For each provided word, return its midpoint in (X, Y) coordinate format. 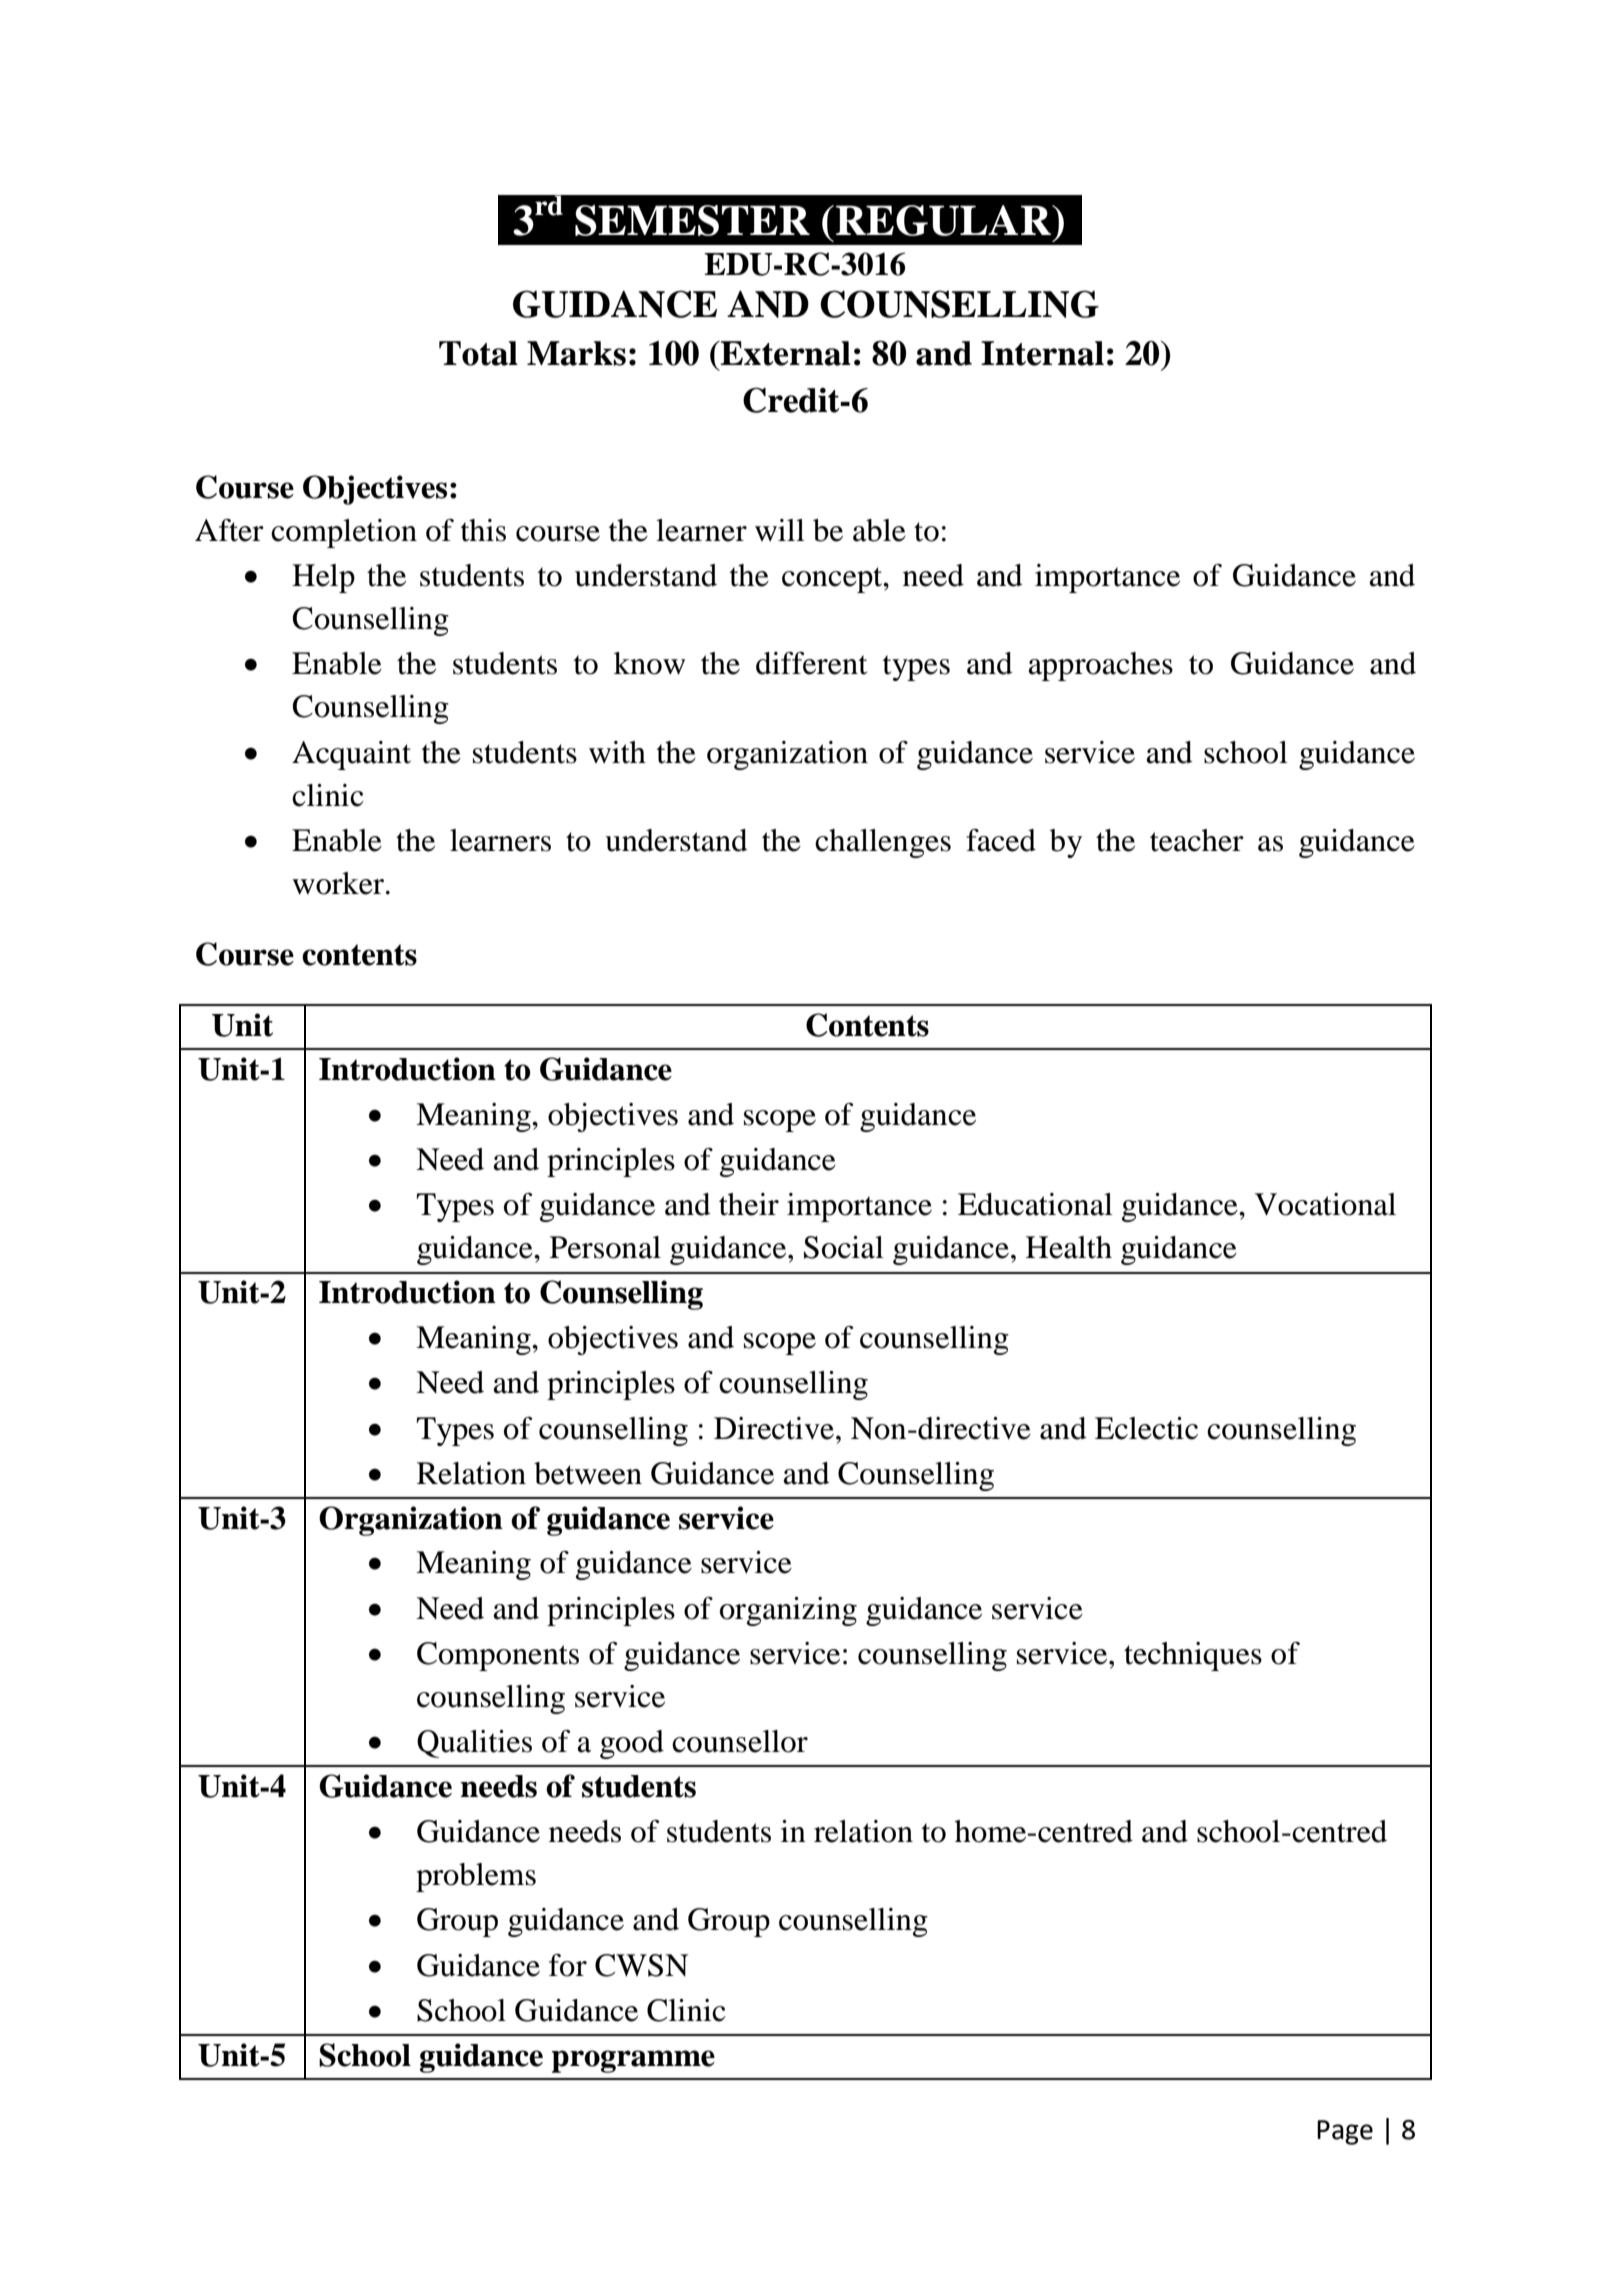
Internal (1042, 353)
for (568, 1965)
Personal (605, 1247)
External (785, 353)
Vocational (1325, 1204)
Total (478, 353)
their (749, 1204)
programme (633, 2061)
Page (1345, 2132)
